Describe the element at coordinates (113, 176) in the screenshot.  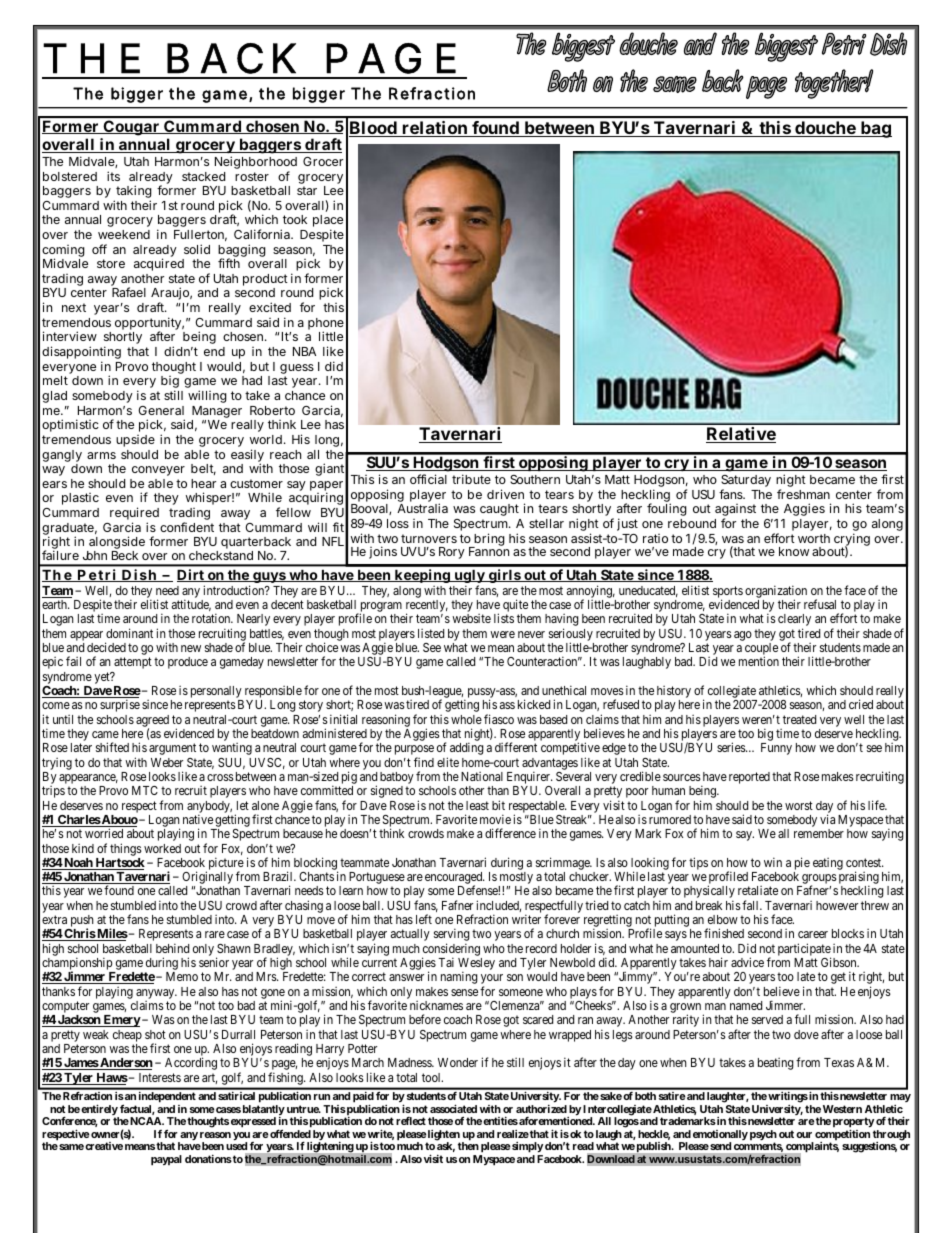
I see `its` at that location.
